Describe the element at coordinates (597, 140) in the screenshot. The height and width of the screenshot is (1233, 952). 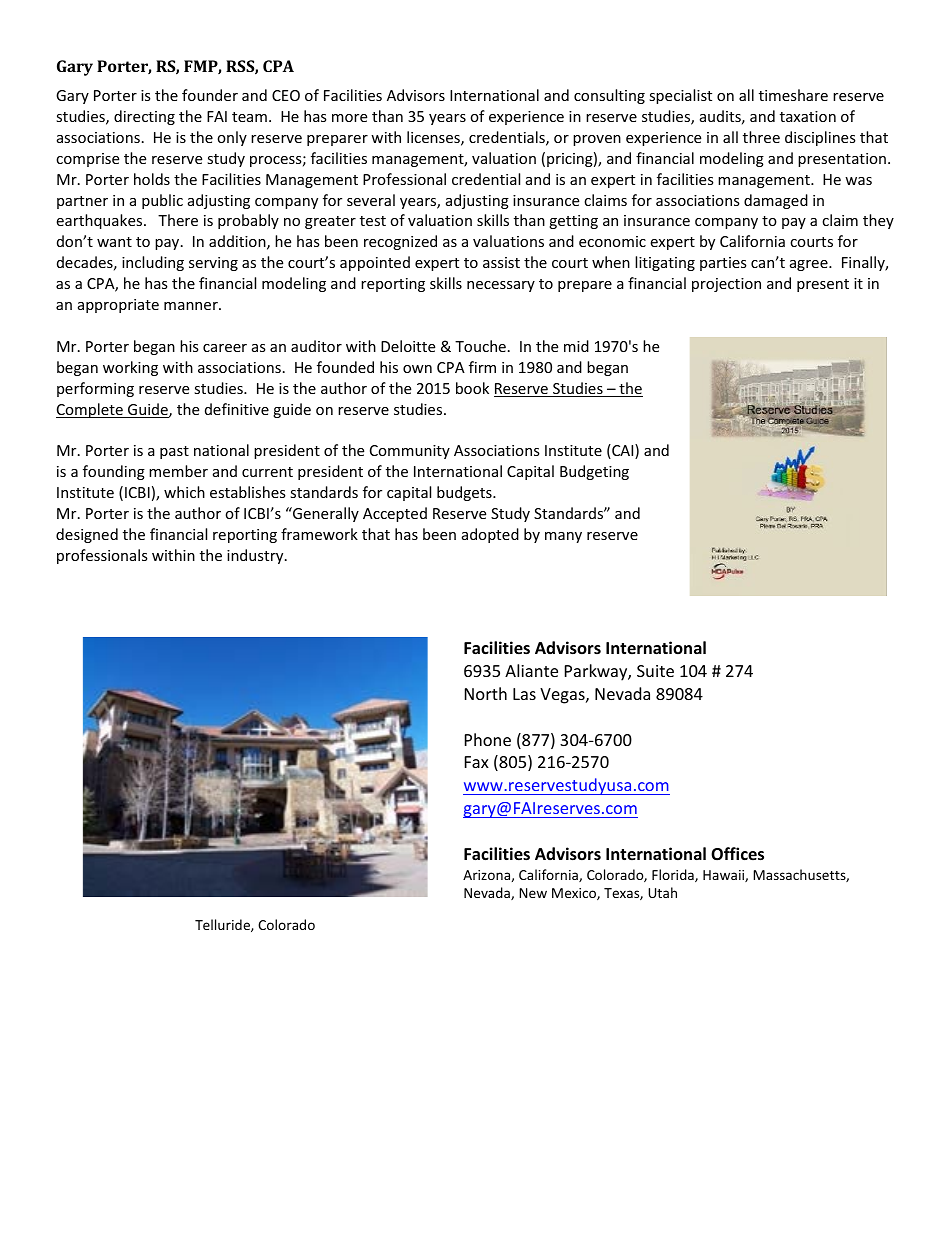
I see `proven` at that location.
